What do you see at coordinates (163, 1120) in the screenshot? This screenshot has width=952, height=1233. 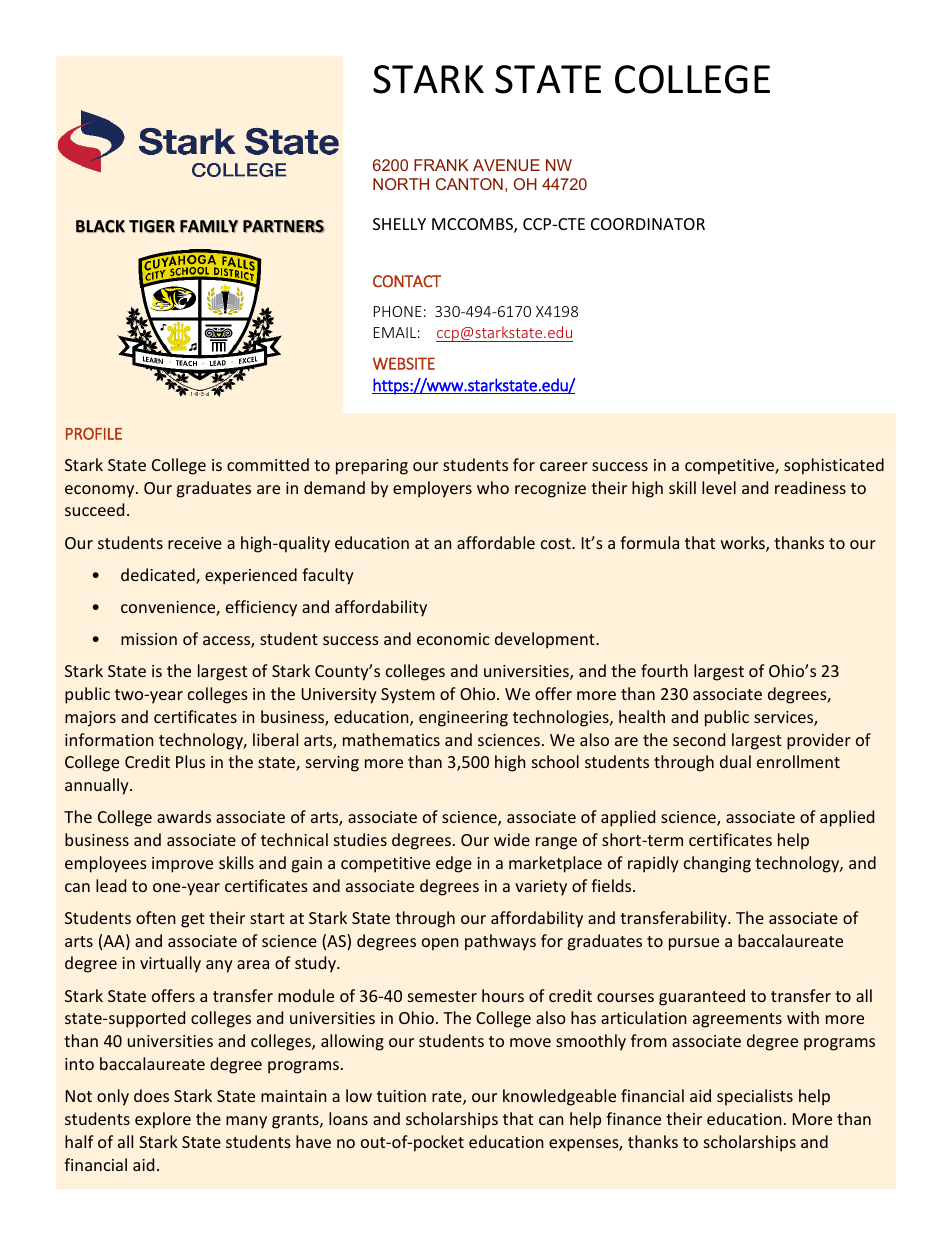 I see `explore` at bounding box center [163, 1120].
